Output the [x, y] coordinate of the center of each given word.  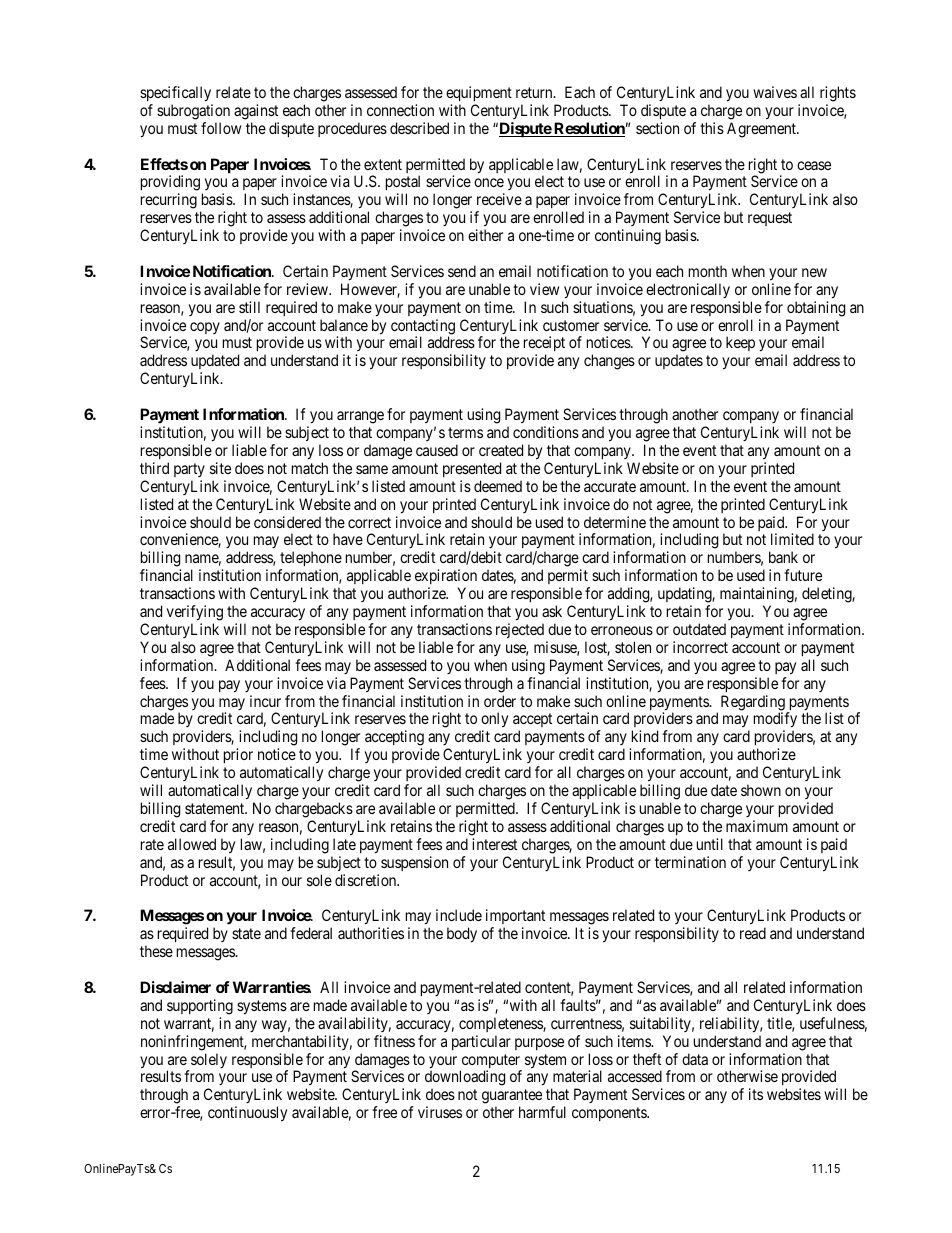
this [712, 128]
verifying [195, 613]
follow [221, 128]
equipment [479, 93]
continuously [247, 1114]
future [803, 575]
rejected [520, 630]
